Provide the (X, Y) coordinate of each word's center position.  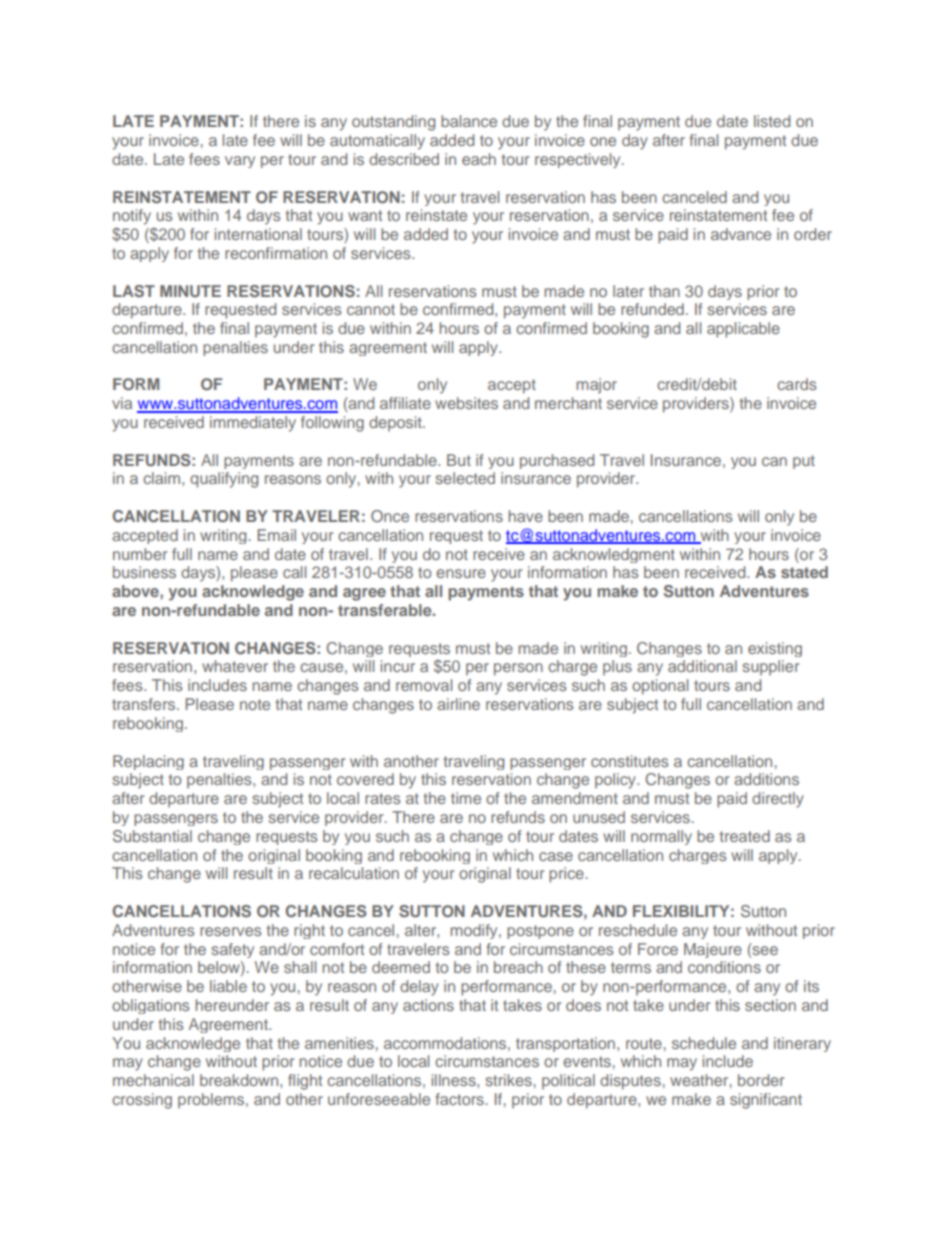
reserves (231, 931)
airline (458, 704)
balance (469, 121)
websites (466, 403)
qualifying (224, 480)
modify (475, 931)
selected (465, 478)
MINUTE (190, 291)
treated (744, 836)
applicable (743, 330)
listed (772, 121)
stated (804, 572)
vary (240, 162)
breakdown (240, 1080)
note (255, 704)
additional (702, 666)
